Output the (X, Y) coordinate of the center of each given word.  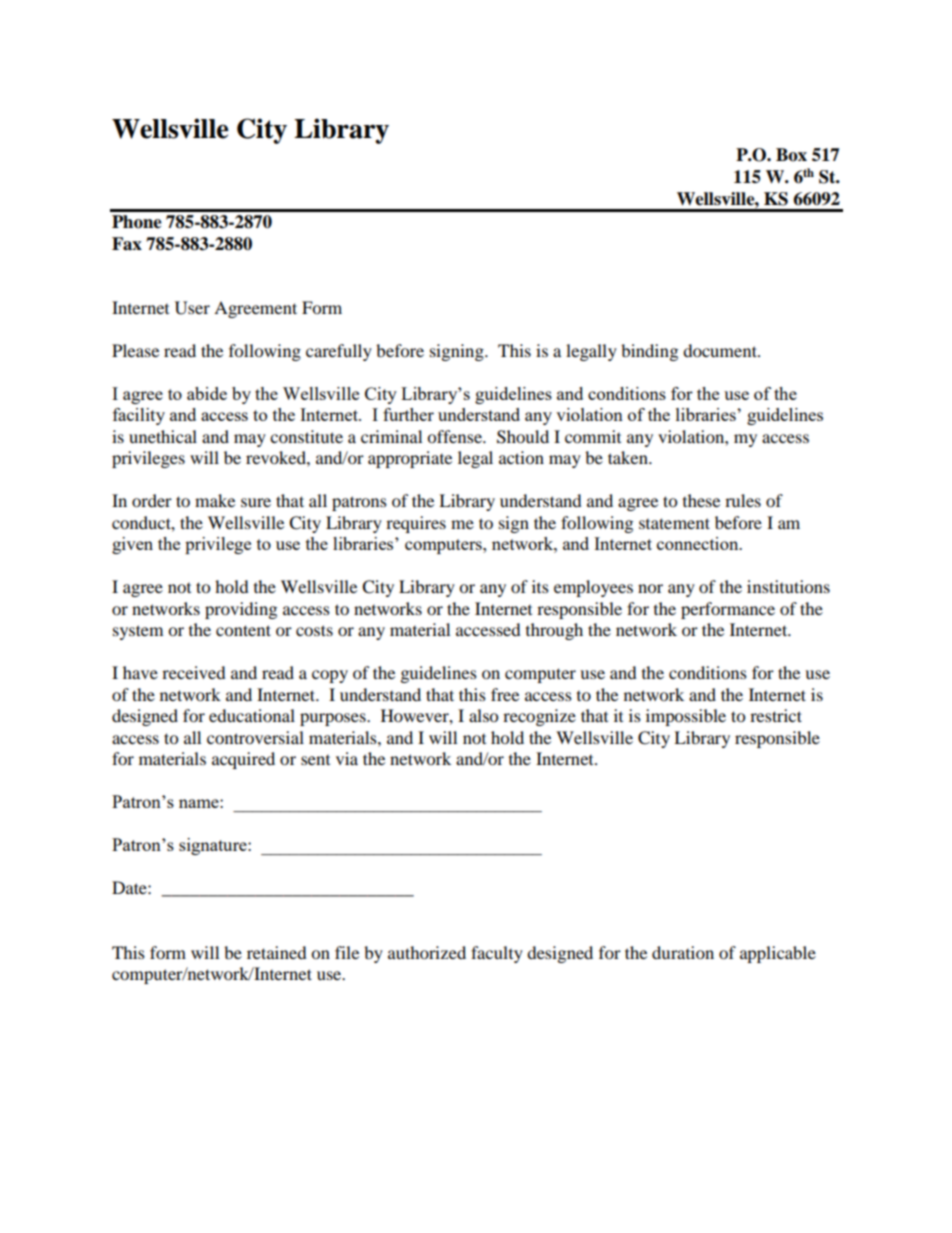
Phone (137, 222)
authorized (427, 952)
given (132, 545)
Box (791, 155)
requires (416, 524)
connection (699, 543)
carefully (339, 352)
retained (277, 952)
